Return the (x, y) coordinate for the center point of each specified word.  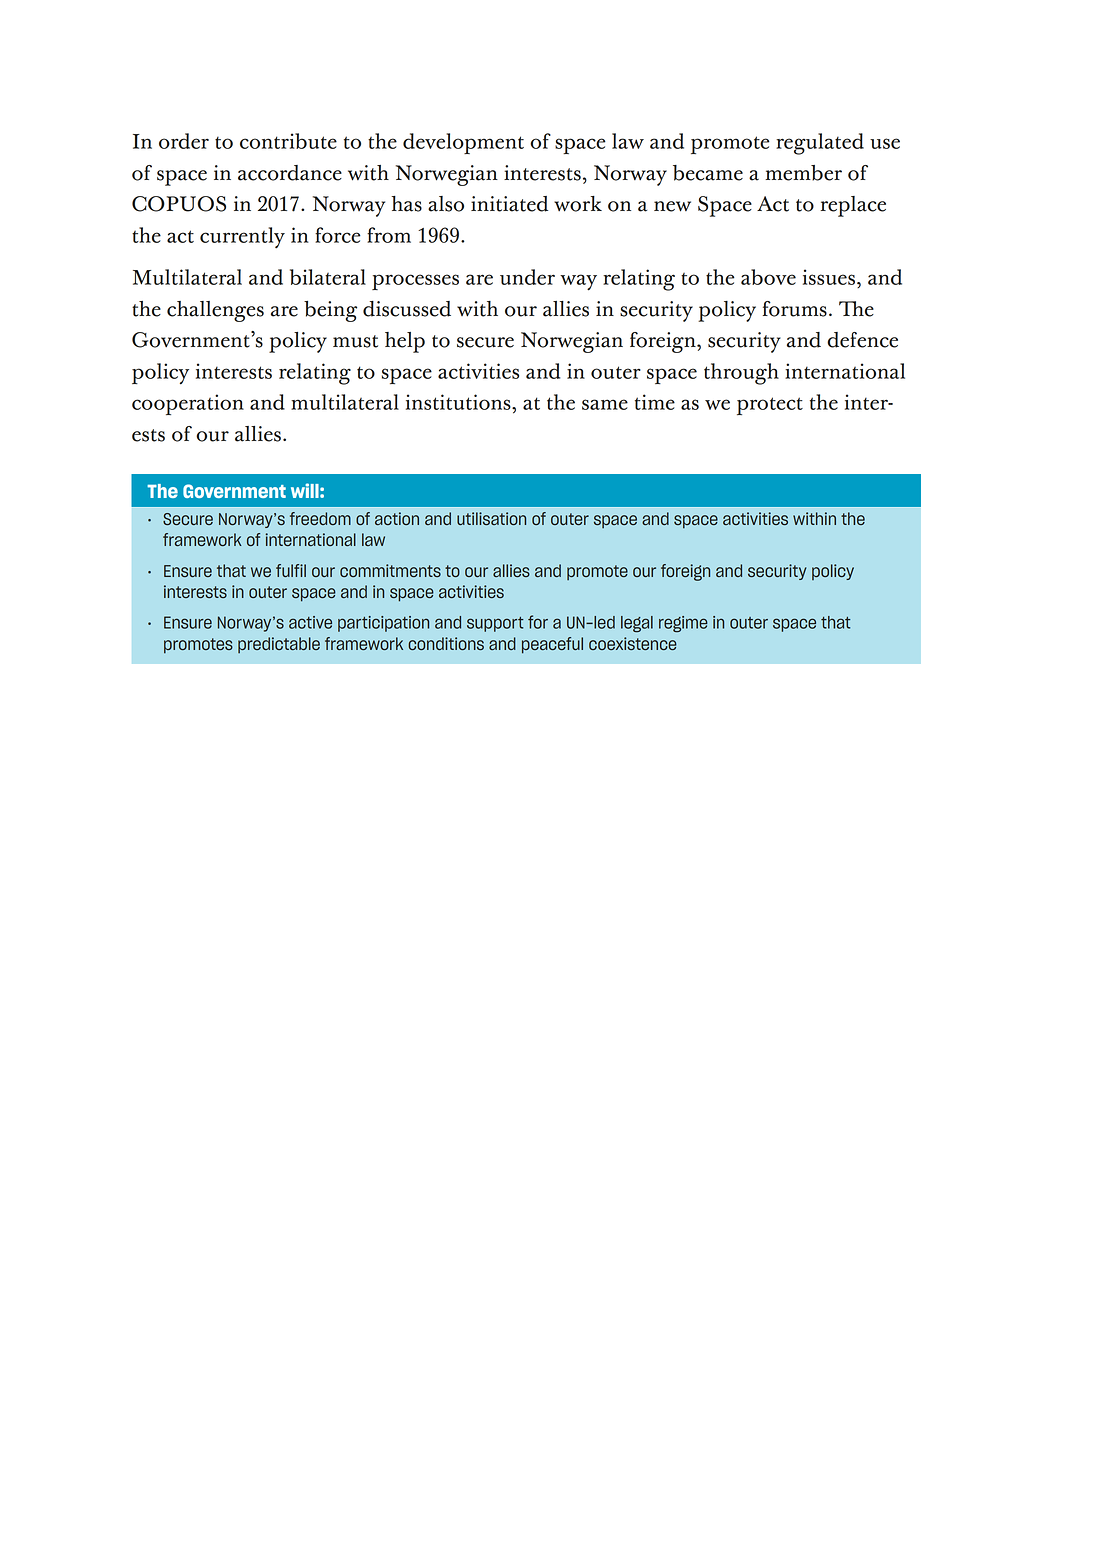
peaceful (552, 645)
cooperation (188, 404)
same (605, 404)
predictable (279, 645)
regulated (820, 144)
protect (770, 406)
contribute (288, 141)
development (463, 143)
